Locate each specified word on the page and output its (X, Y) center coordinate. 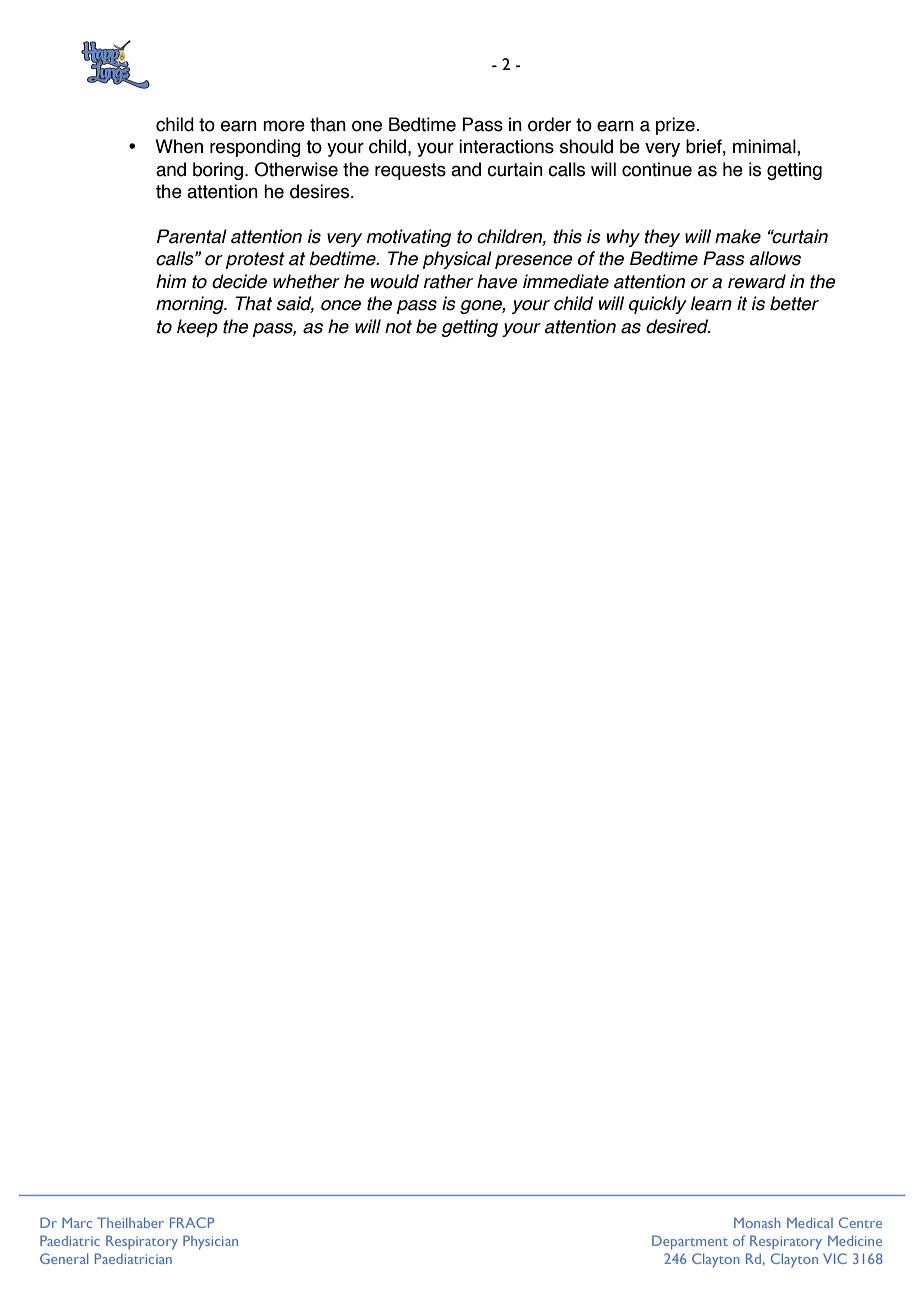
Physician (210, 1242)
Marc (77, 1222)
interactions (506, 146)
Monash (757, 1222)
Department (690, 1242)
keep (197, 328)
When (179, 146)
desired (678, 326)
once (341, 305)
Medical (810, 1222)
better (794, 303)
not (398, 327)
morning (191, 305)
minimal (765, 147)
